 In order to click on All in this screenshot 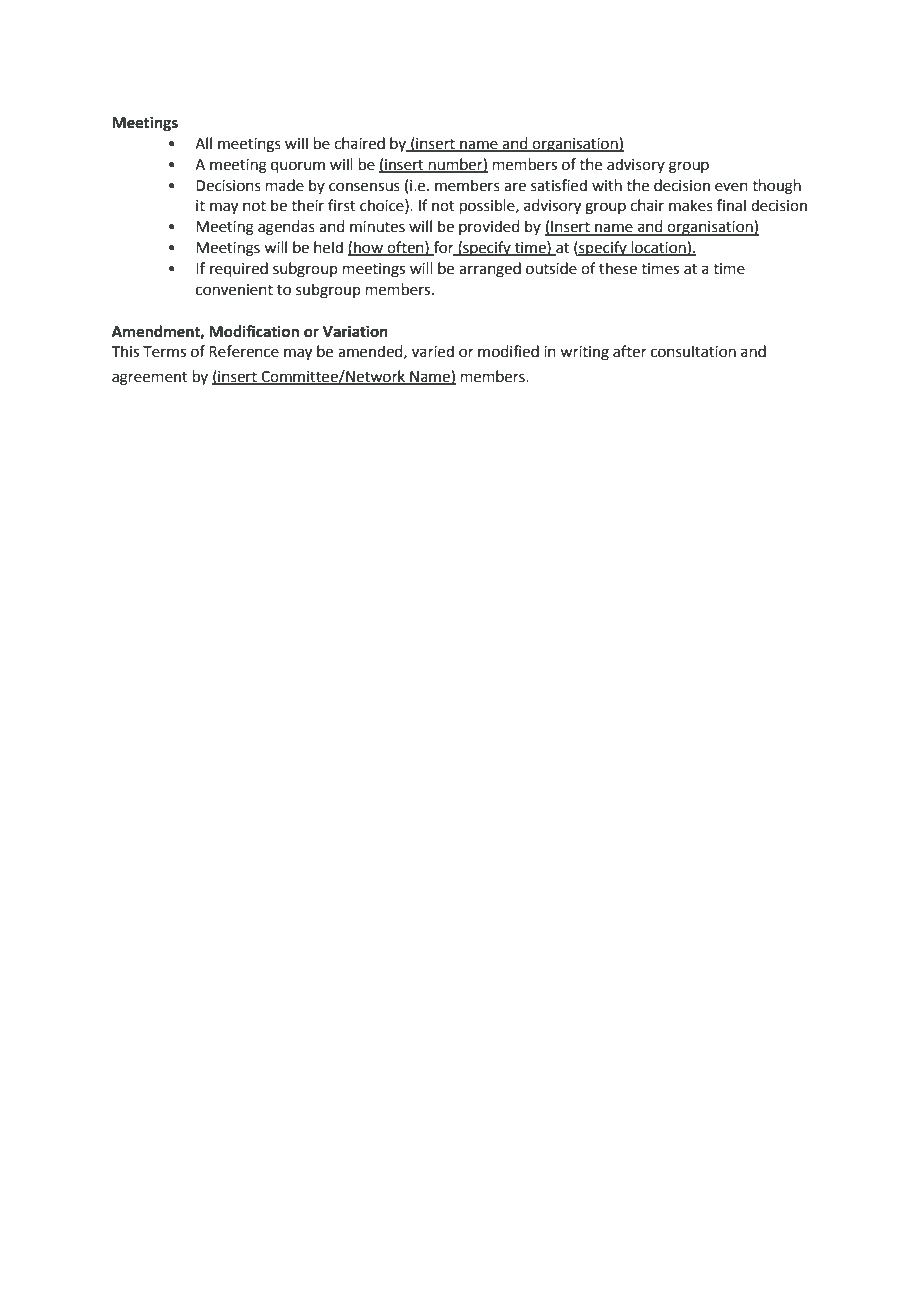, I will do `click(203, 143)`.
